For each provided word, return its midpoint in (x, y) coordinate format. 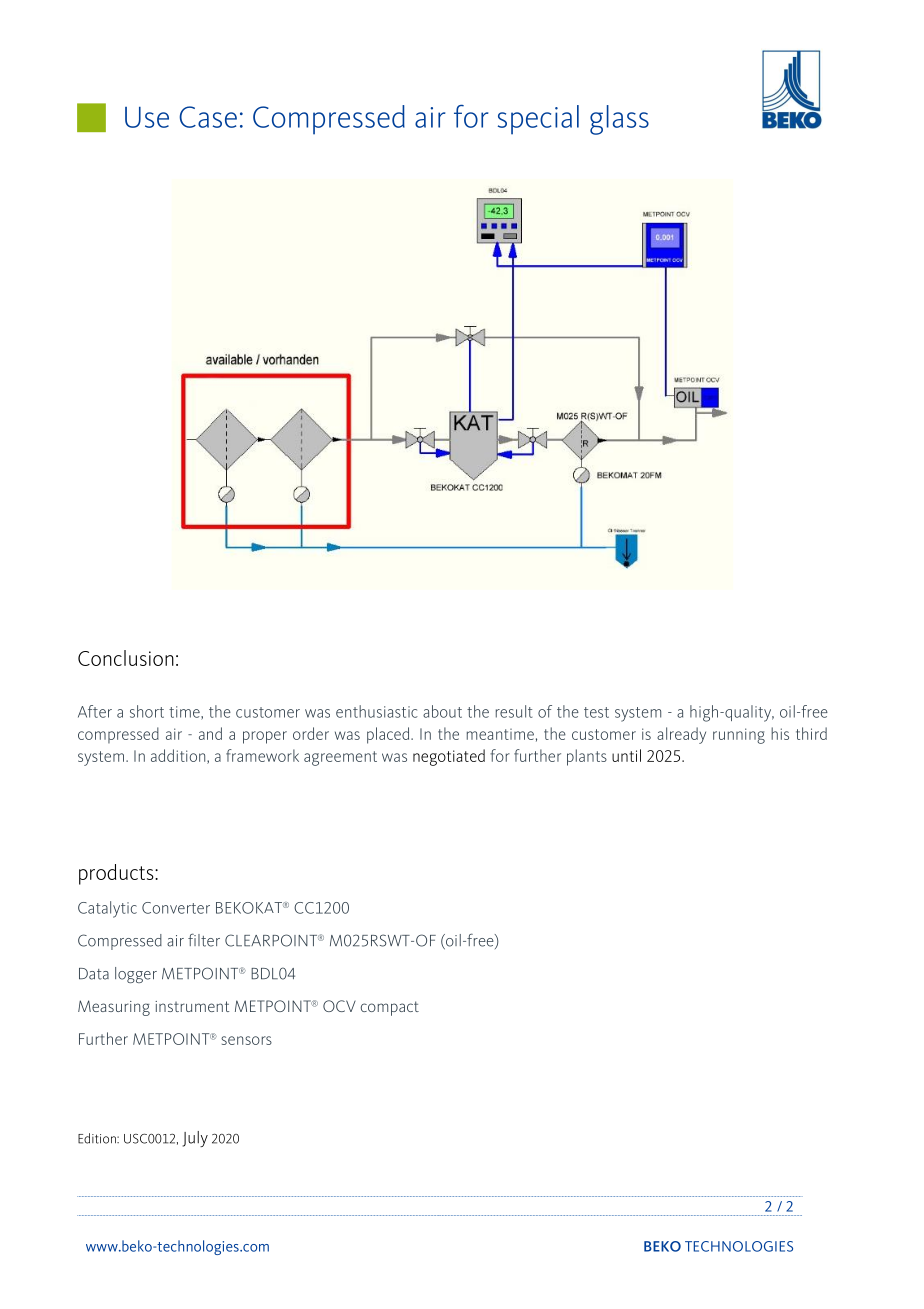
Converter (176, 908)
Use (147, 117)
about (442, 711)
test (596, 712)
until (626, 755)
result (514, 711)
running (739, 736)
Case (208, 117)
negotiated (449, 757)
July (195, 1139)
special (538, 120)
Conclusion (126, 658)
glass (619, 120)
